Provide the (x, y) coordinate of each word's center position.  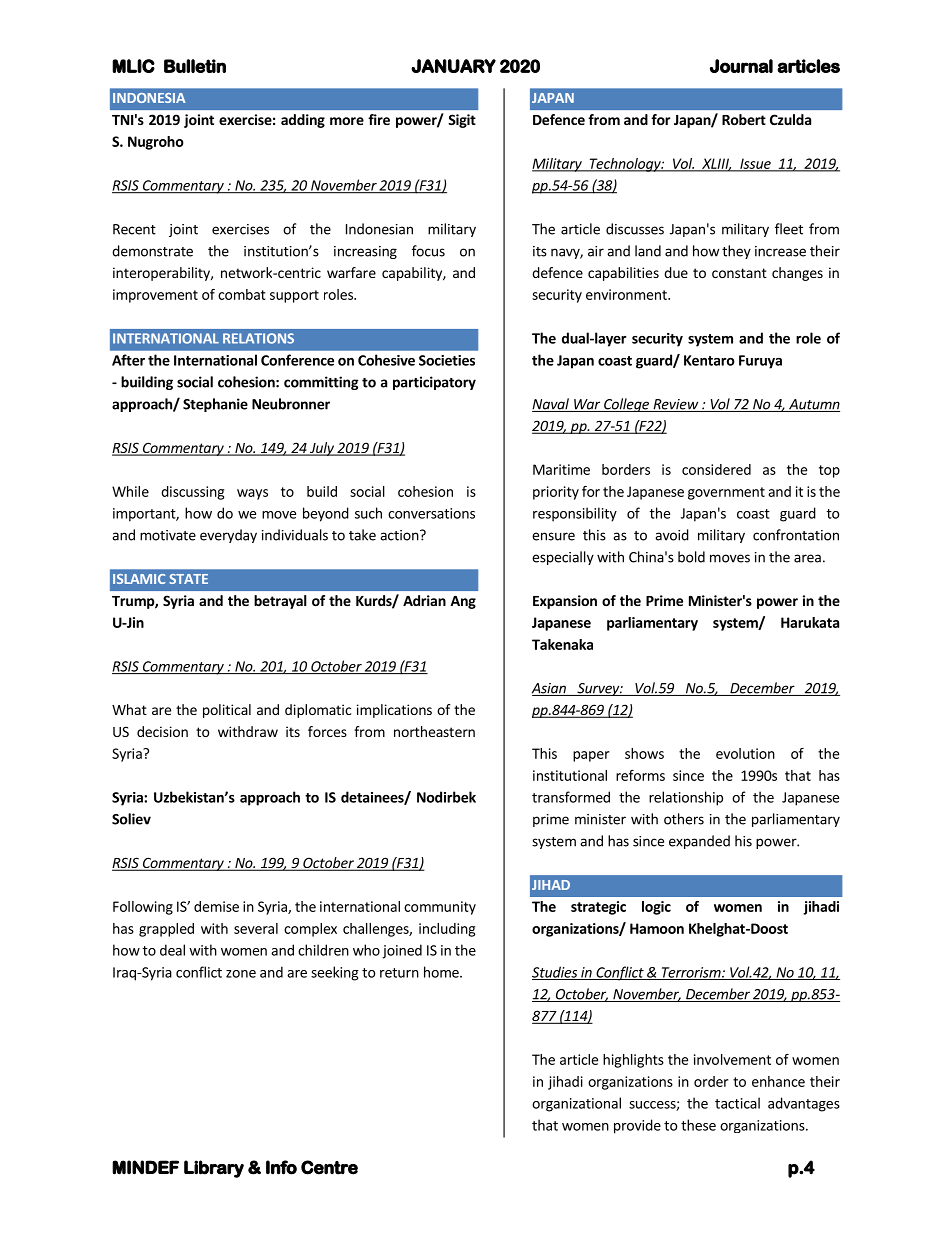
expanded (699, 842)
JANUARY (453, 66)
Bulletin (195, 66)
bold (691, 557)
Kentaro (709, 360)
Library (214, 1169)
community (440, 908)
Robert (744, 119)
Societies (447, 360)
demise (216, 906)
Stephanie (215, 405)
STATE (188, 579)
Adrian (424, 600)
